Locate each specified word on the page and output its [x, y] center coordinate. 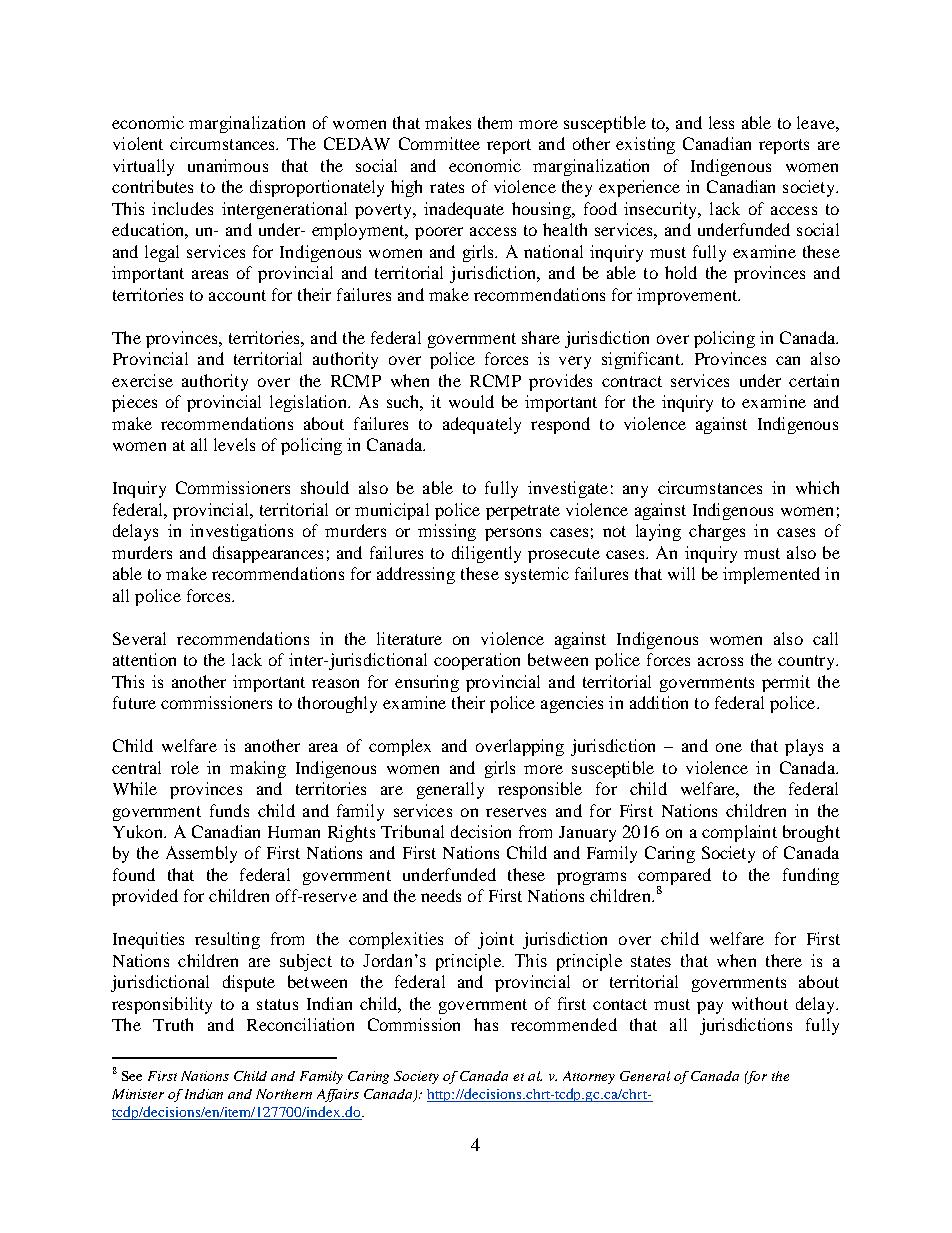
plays [804, 747]
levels [234, 444]
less [721, 122]
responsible [540, 790]
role [185, 767]
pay [710, 1007]
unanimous [228, 165]
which [817, 487]
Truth [173, 1024]
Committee [439, 143]
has [486, 1024]
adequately [482, 425]
